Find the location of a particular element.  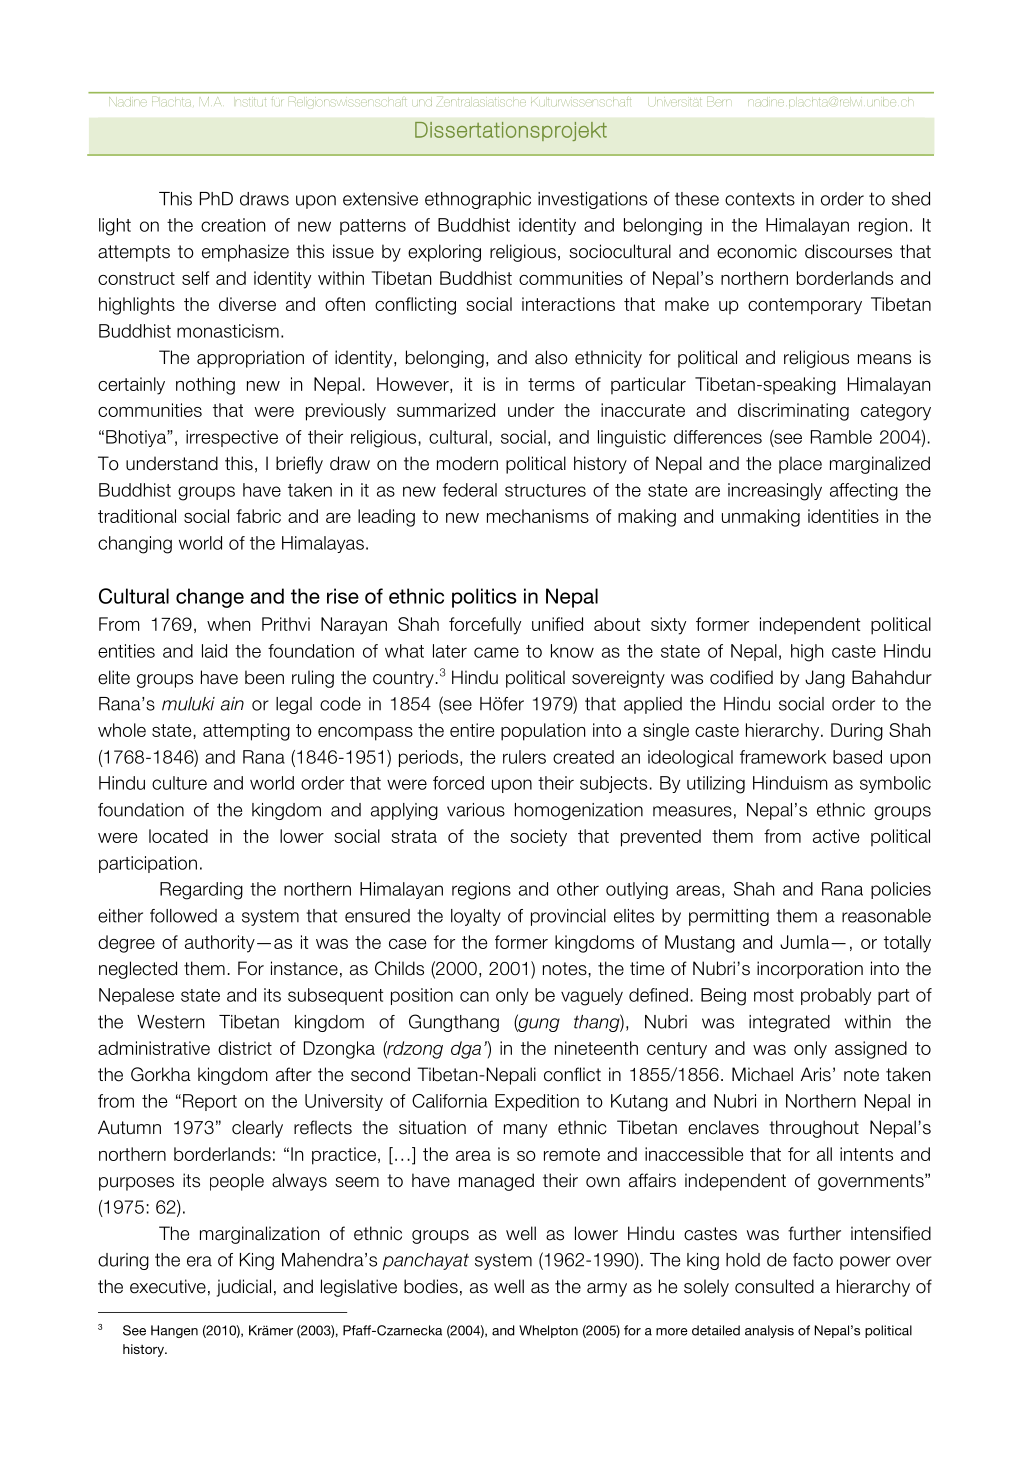

society is located at coordinates (538, 838).
